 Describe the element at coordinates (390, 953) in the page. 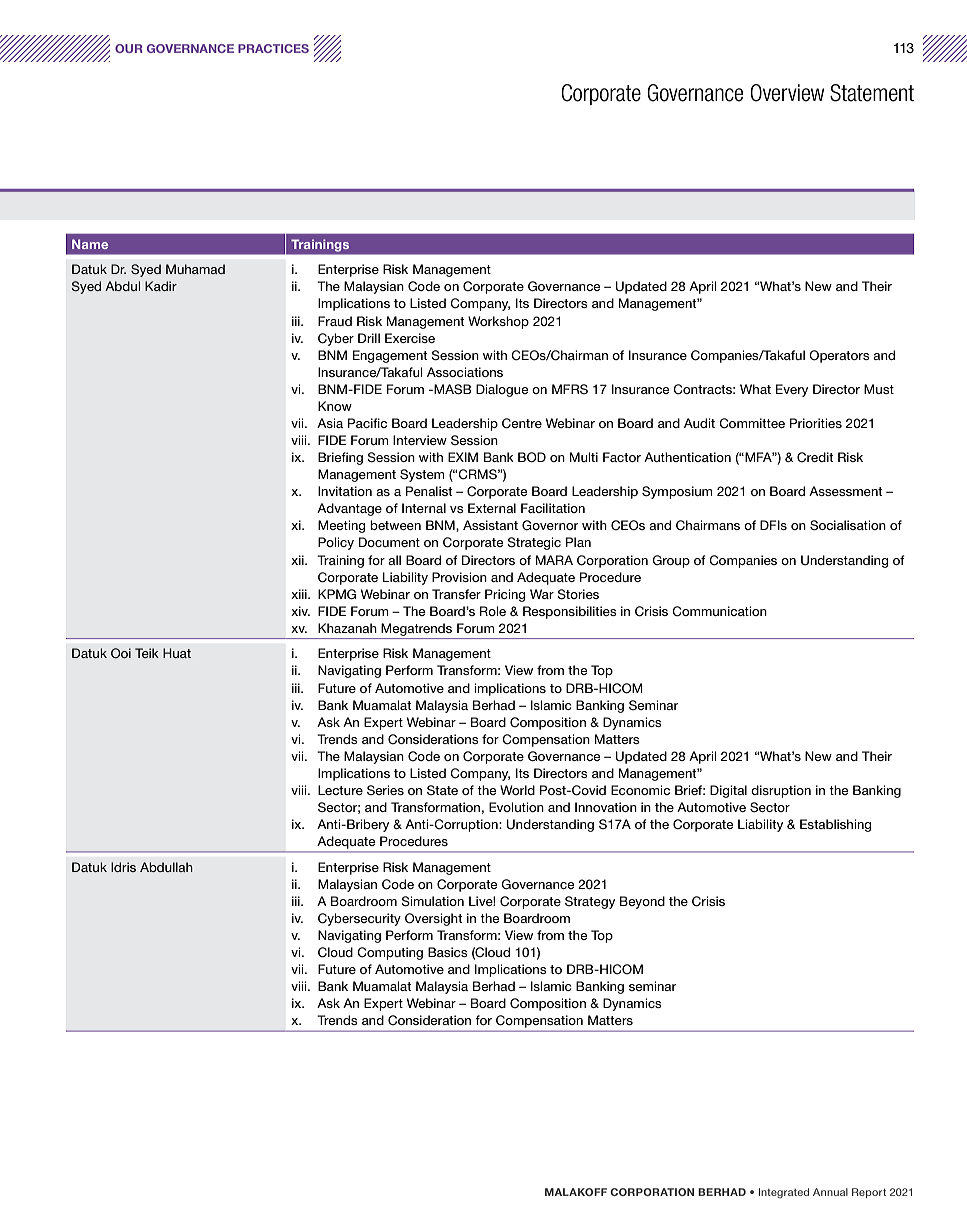

I see `Computing` at that location.
